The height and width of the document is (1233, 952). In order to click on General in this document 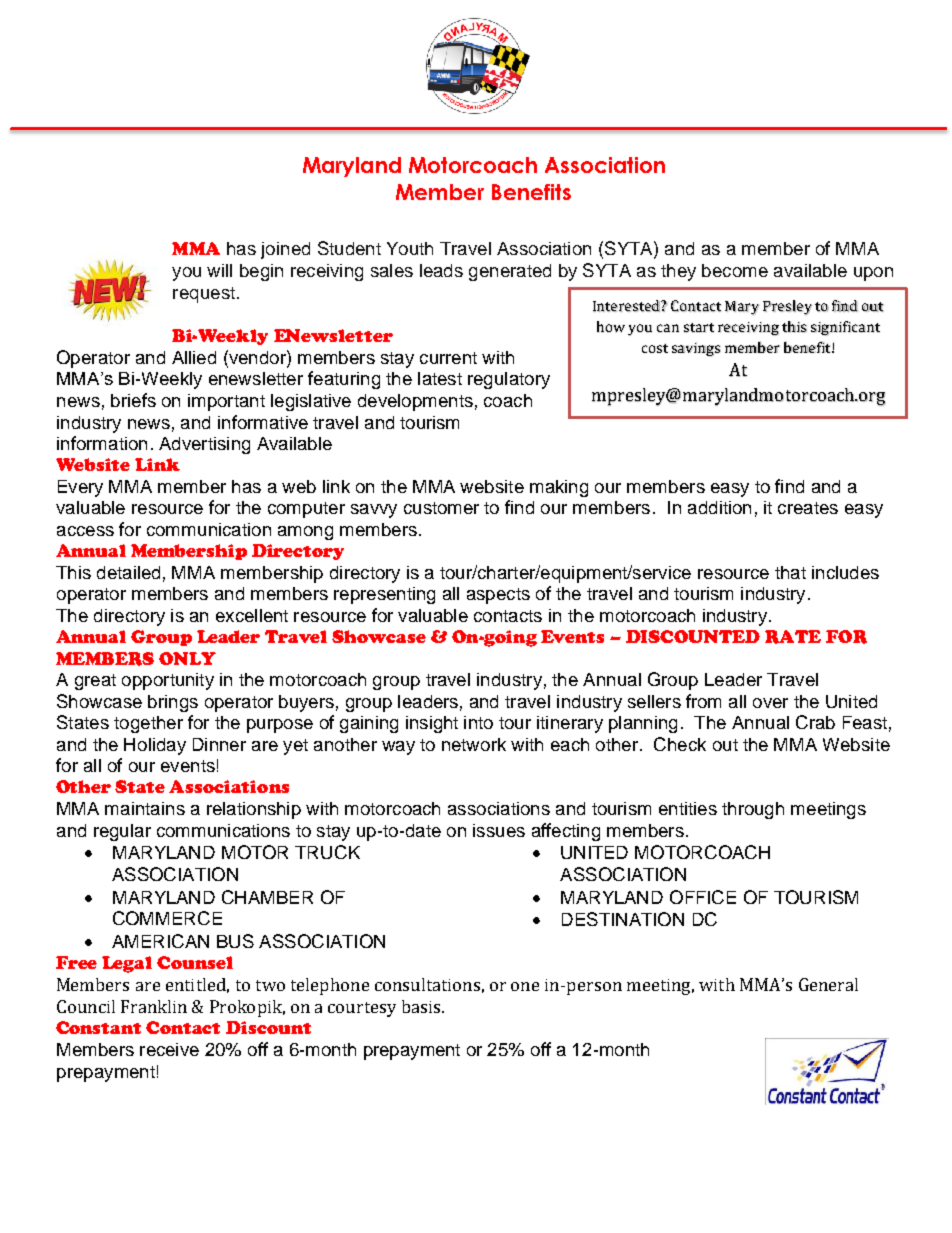, I will do `click(828, 984)`.
